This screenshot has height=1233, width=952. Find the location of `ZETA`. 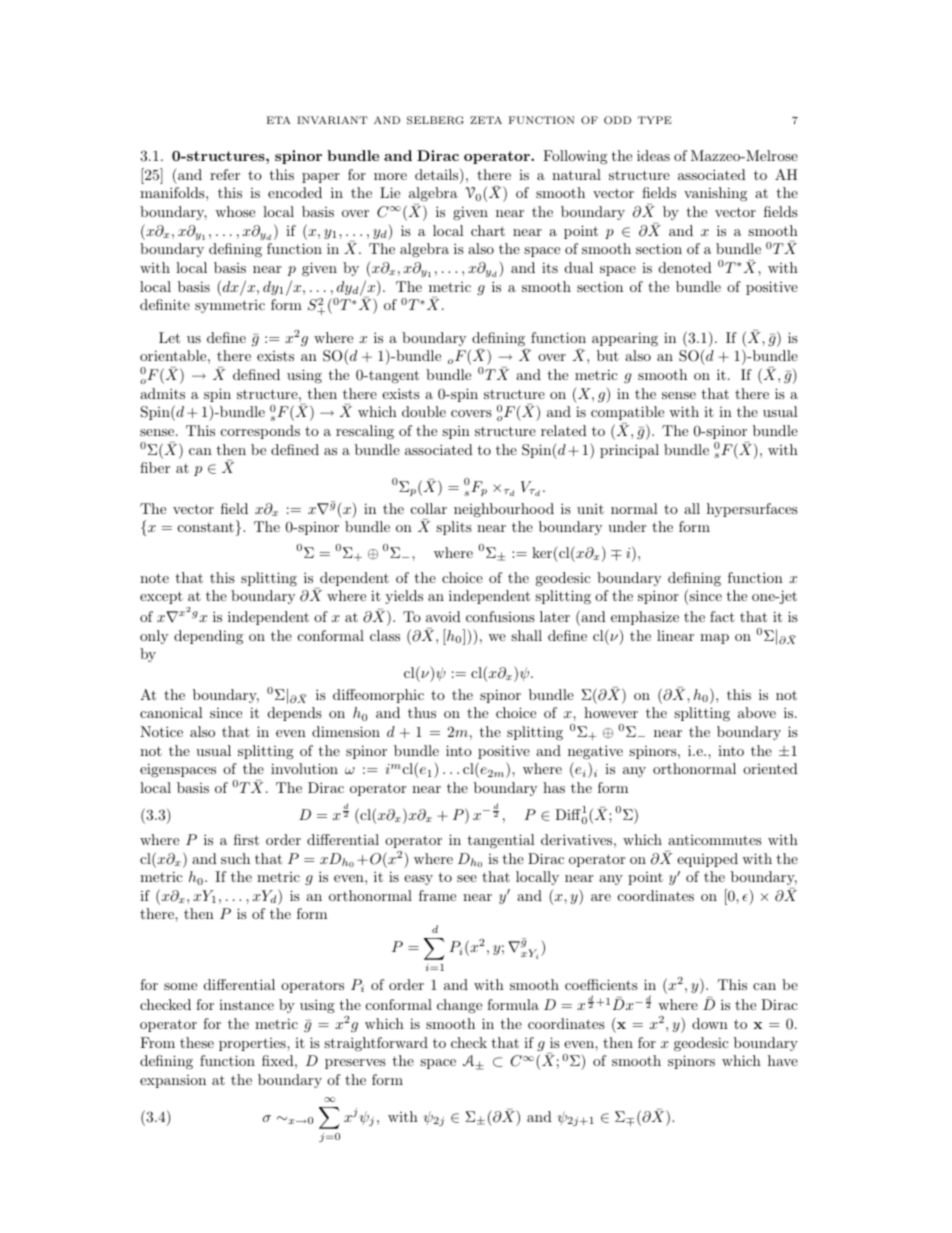

ZETA is located at coordinates (486, 120).
